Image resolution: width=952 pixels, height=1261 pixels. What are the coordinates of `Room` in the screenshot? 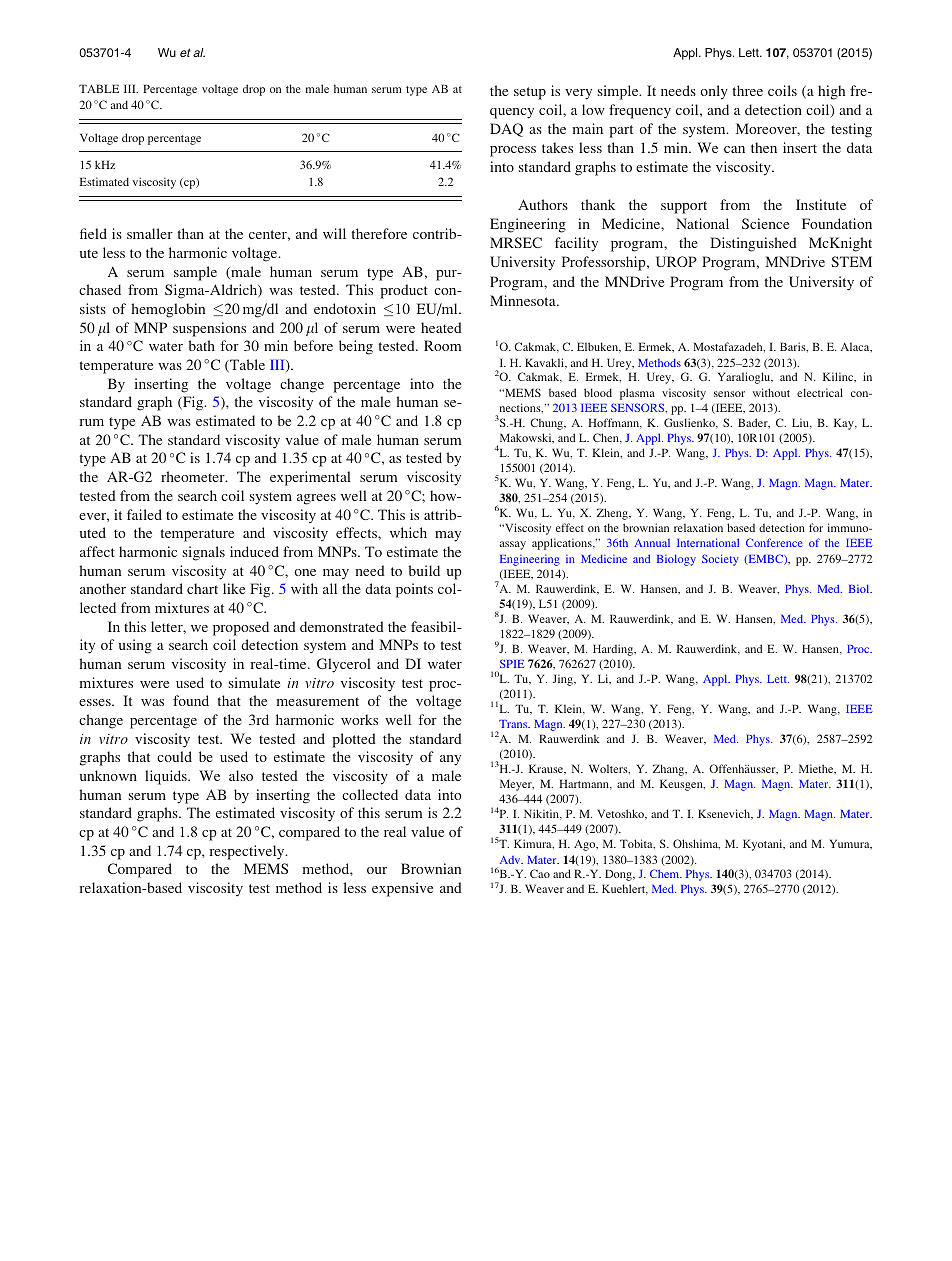 It's located at (442, 345).
